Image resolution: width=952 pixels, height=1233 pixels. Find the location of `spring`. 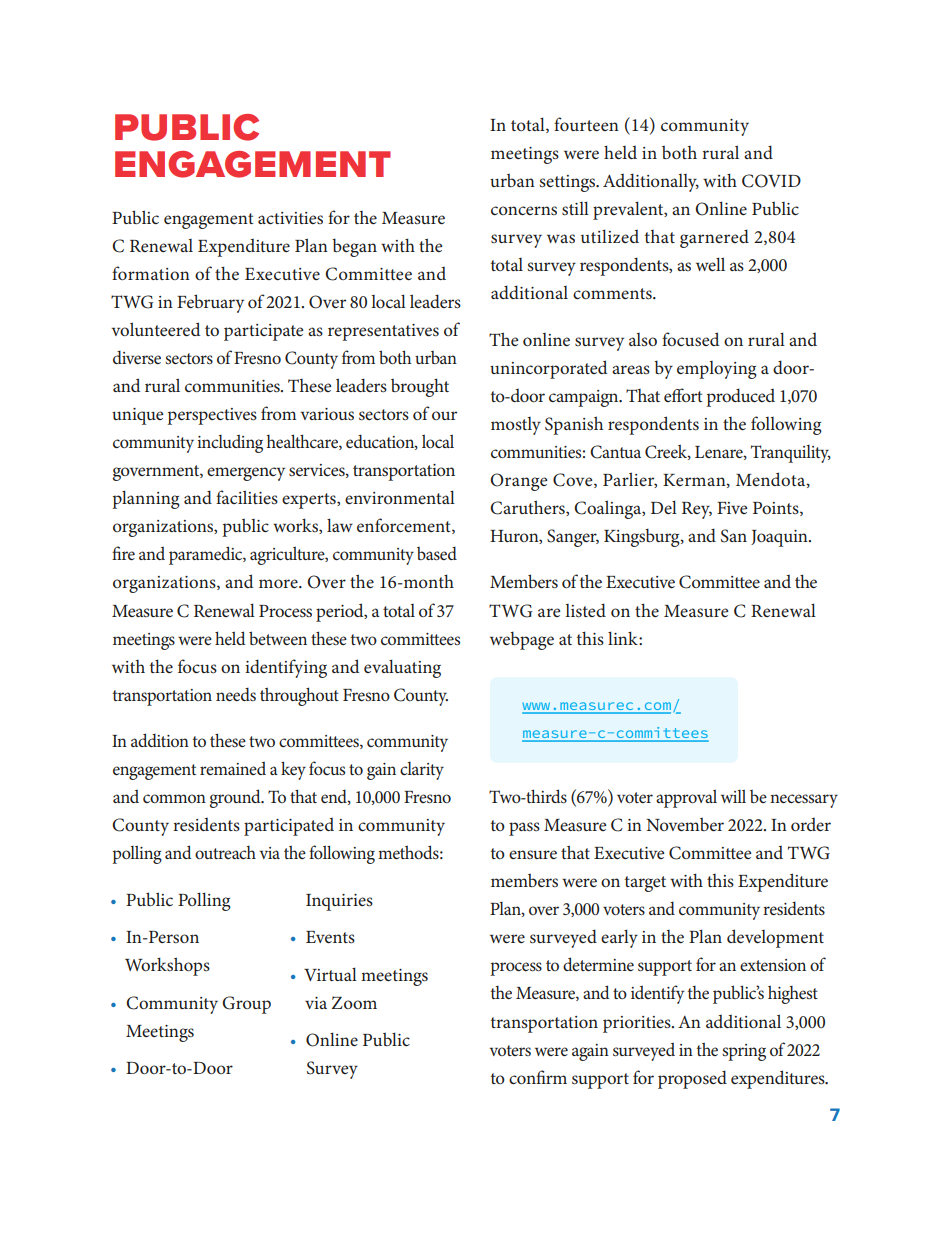

spring is located at coordinates (744, 1052).
